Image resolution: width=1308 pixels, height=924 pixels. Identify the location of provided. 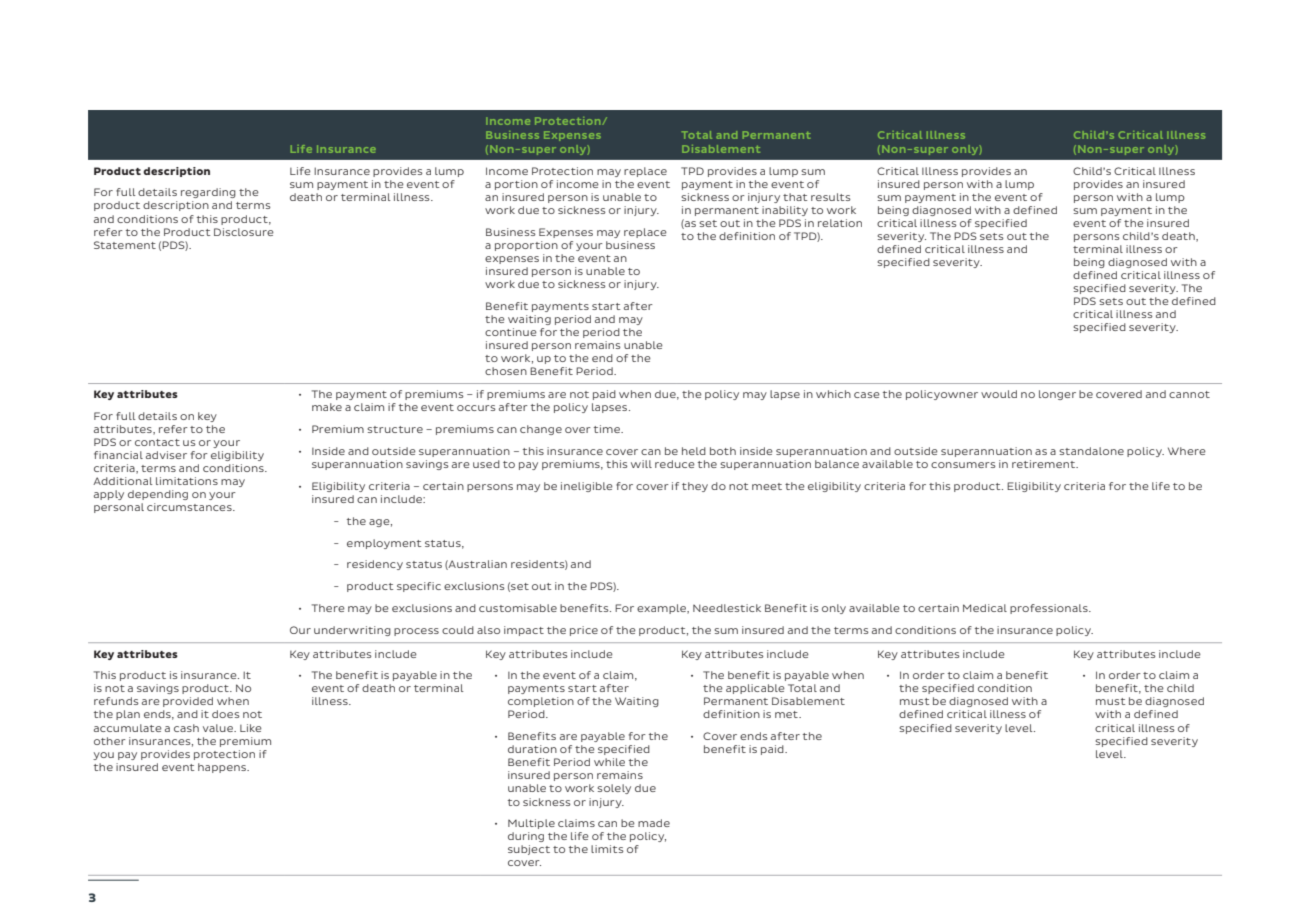
(188, 702).
